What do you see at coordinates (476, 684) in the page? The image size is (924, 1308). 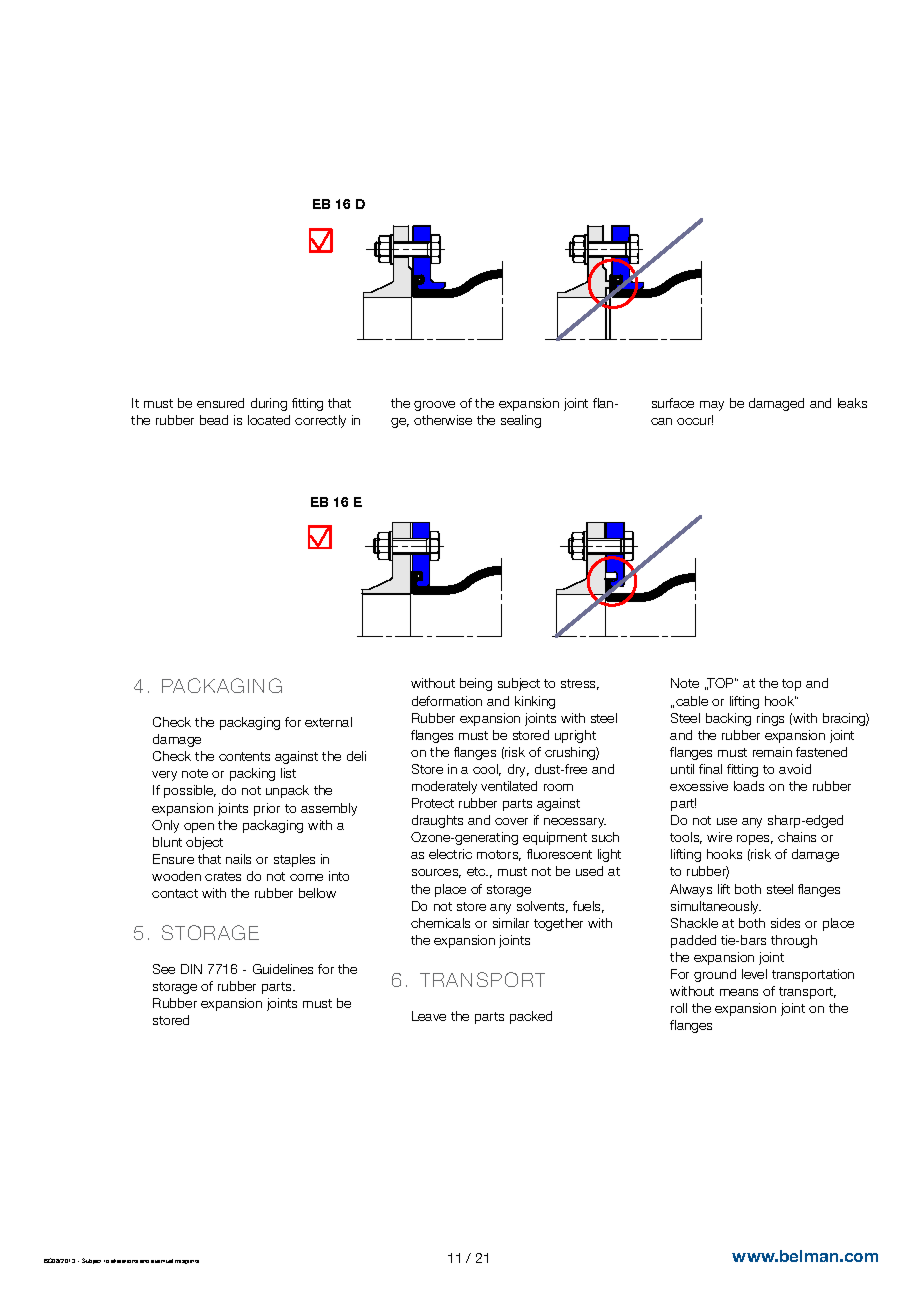 I see `being` at bounding box center [476, 684].
